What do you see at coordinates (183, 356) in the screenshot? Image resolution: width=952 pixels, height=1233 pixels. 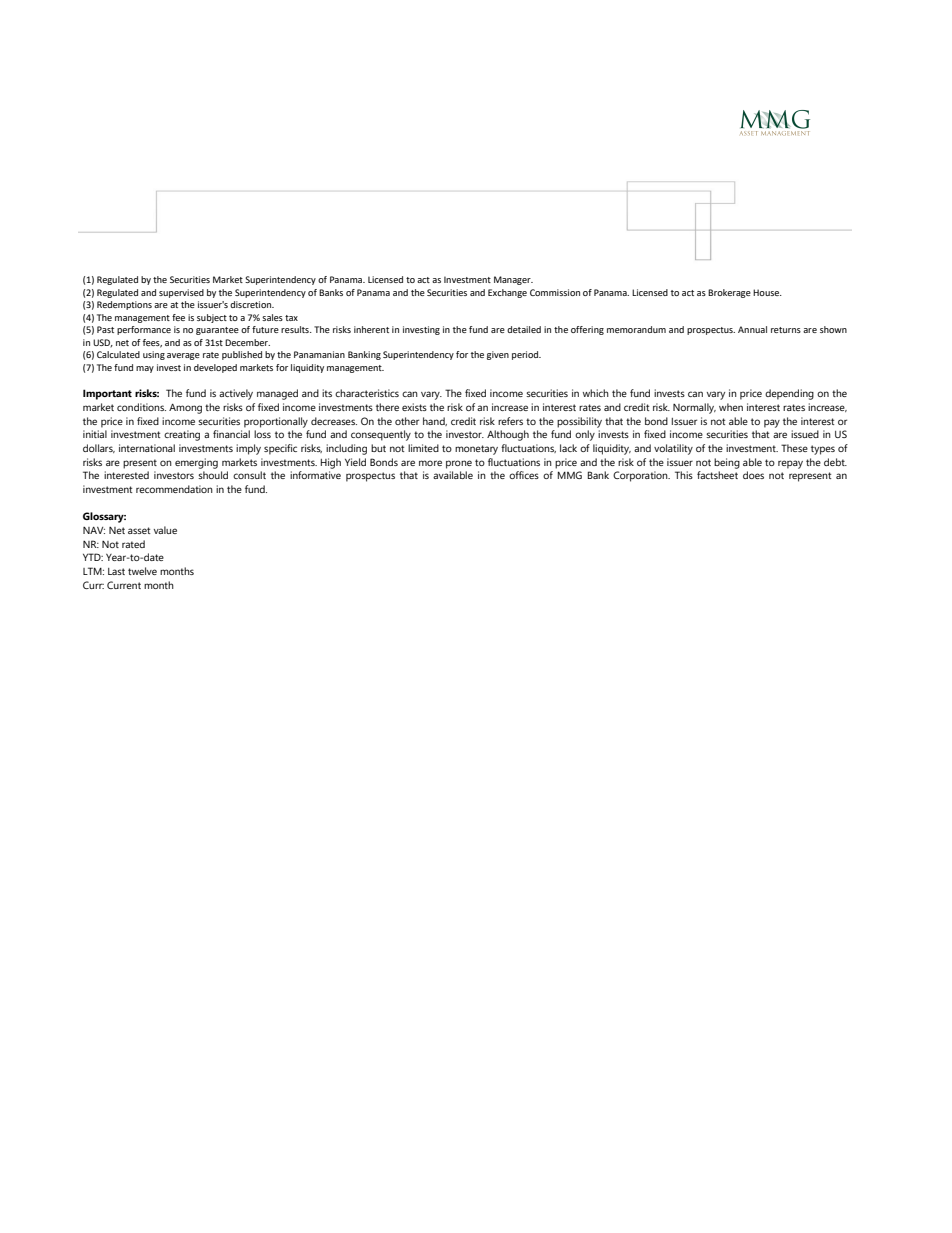 I see `average` at bounding box center [183, 356].
